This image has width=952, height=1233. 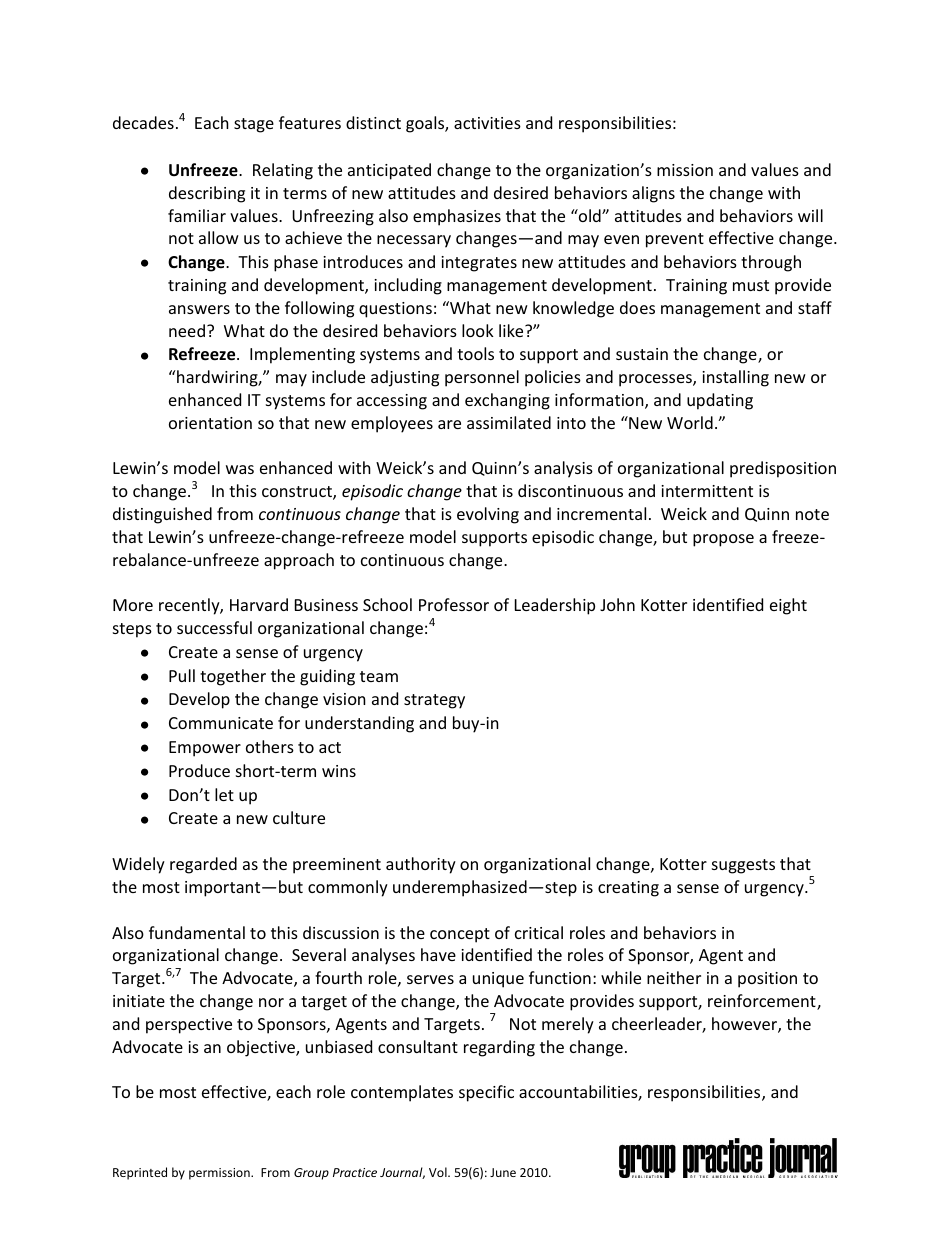 I want to click on eight, so click(x=788, y=606).
